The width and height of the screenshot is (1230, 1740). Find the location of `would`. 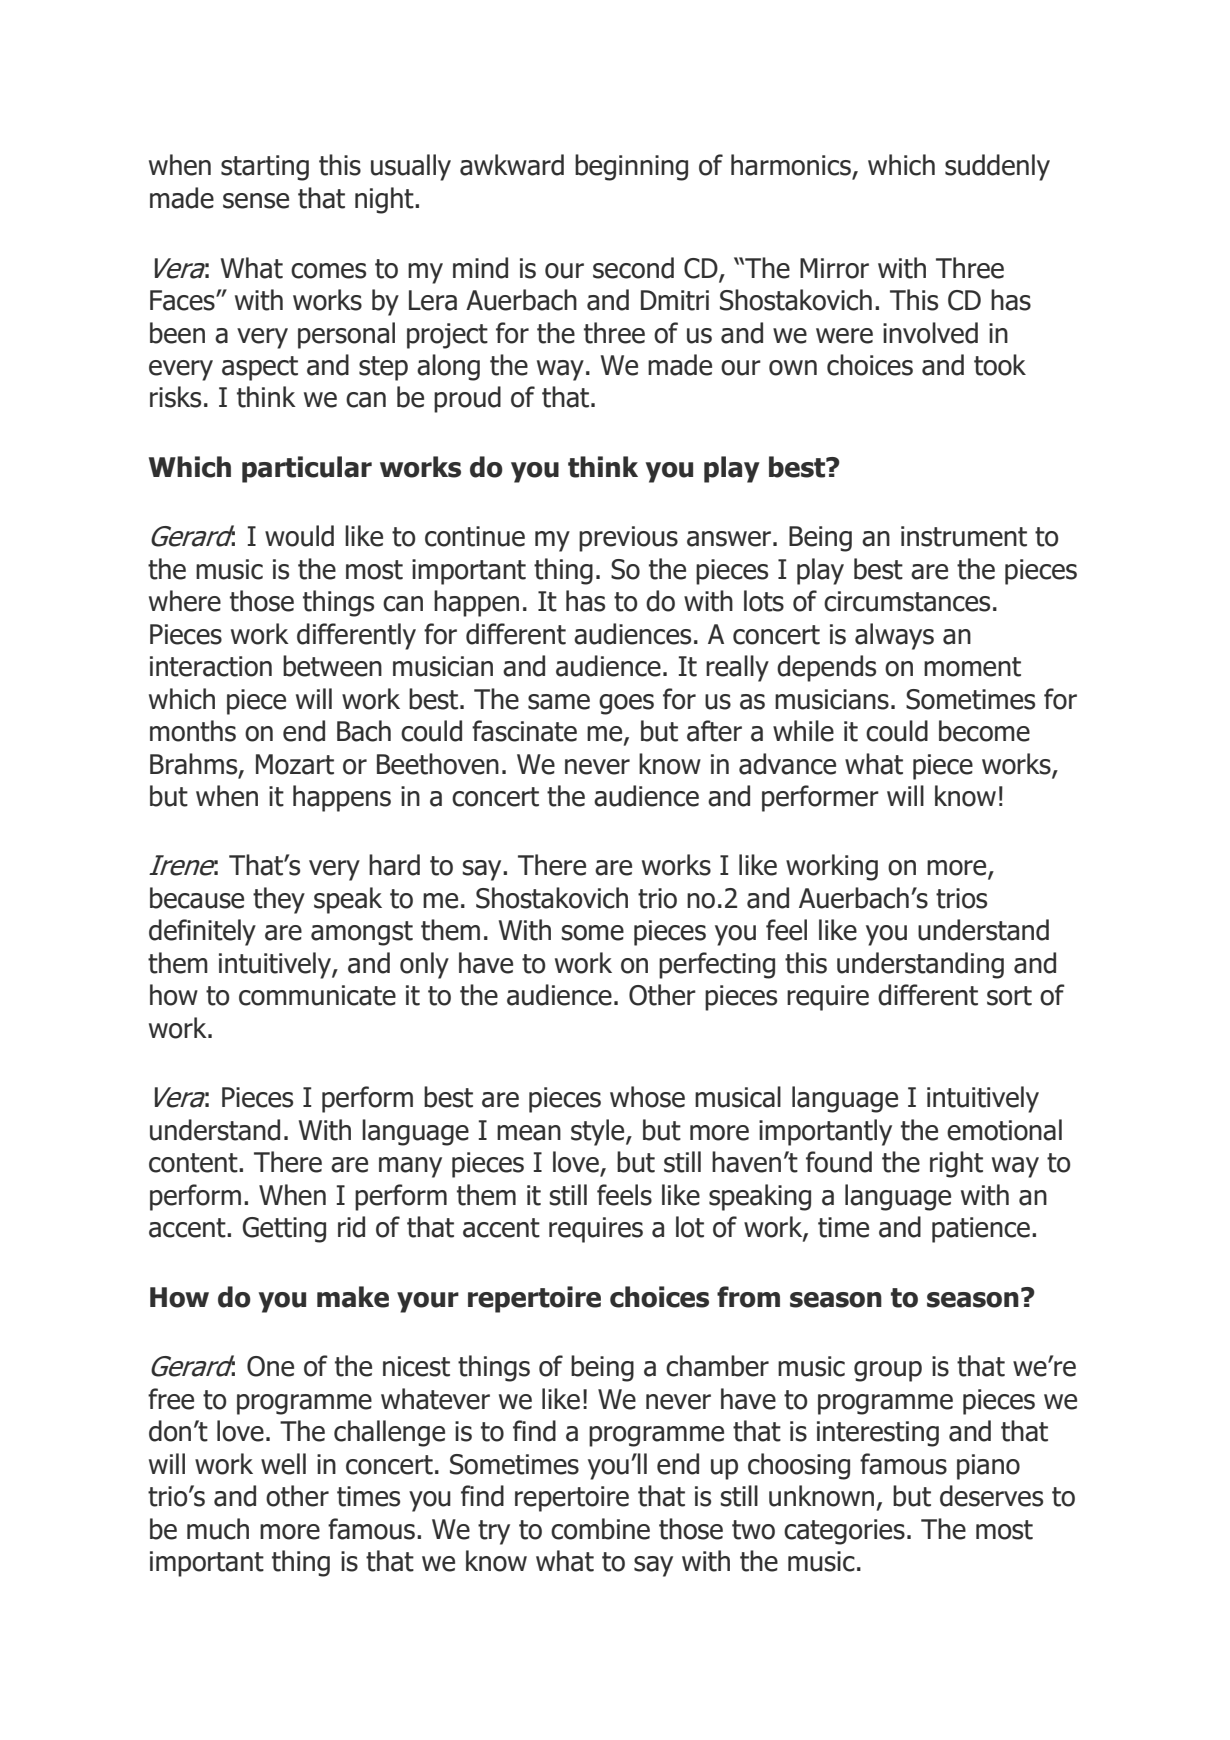

would is located at coordinates (299, 536).
